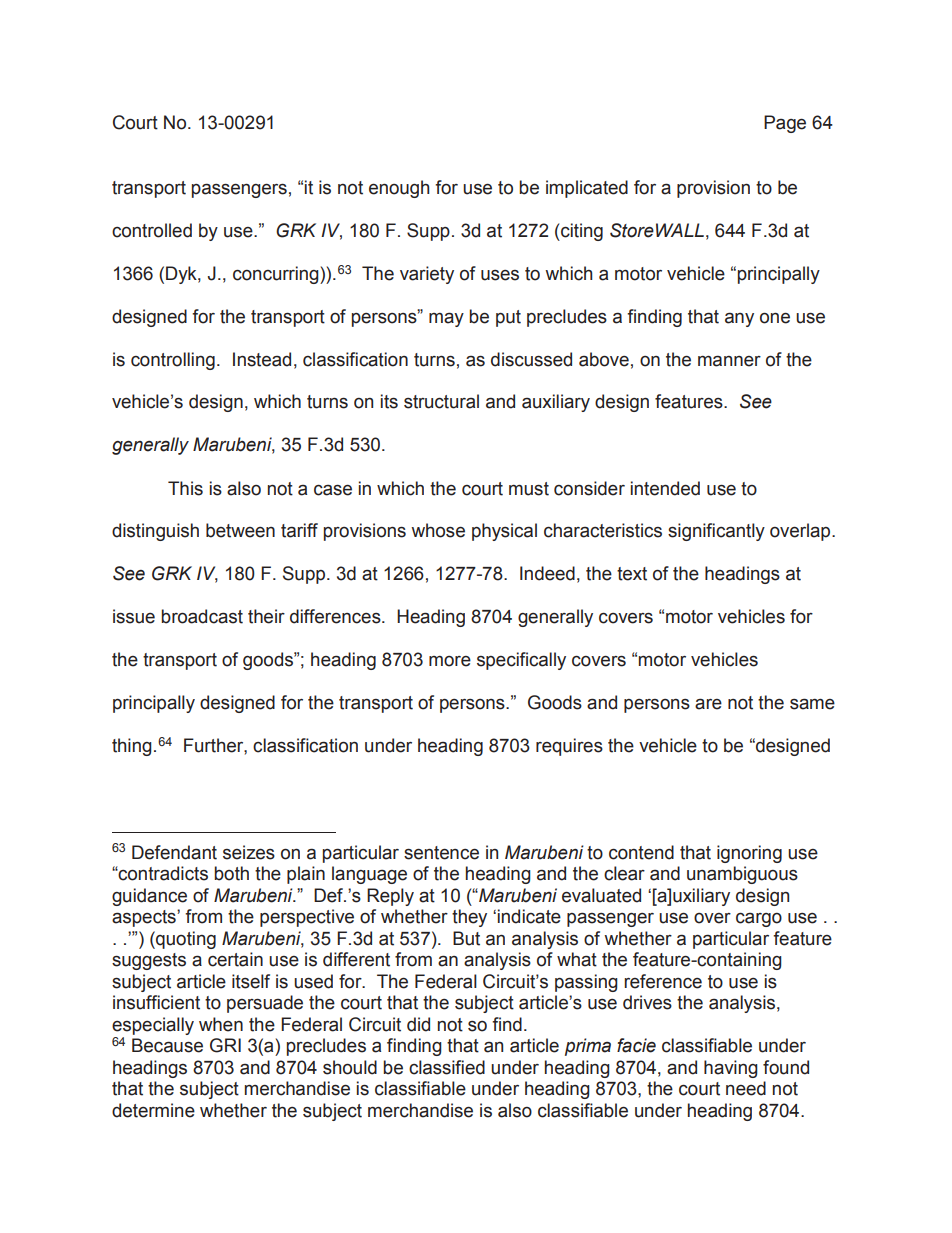 The width and height of the page is (952, 1233). What do you see at coordinates (152, 230) in the page?
I see `controlled` at bounding box center [152, 230].
